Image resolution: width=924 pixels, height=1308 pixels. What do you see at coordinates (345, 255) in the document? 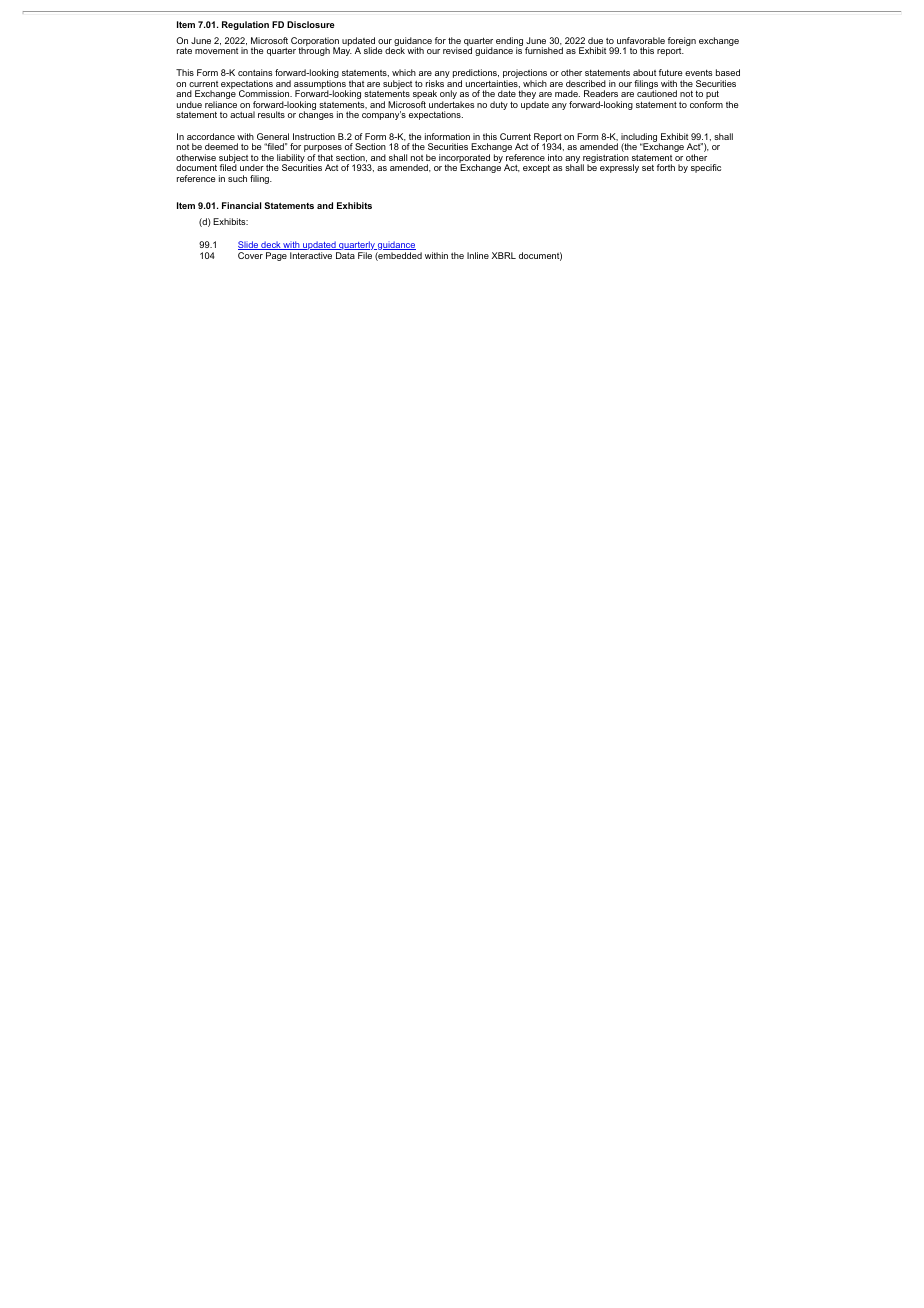
I see `Data` at bounding box center [345, 255].
